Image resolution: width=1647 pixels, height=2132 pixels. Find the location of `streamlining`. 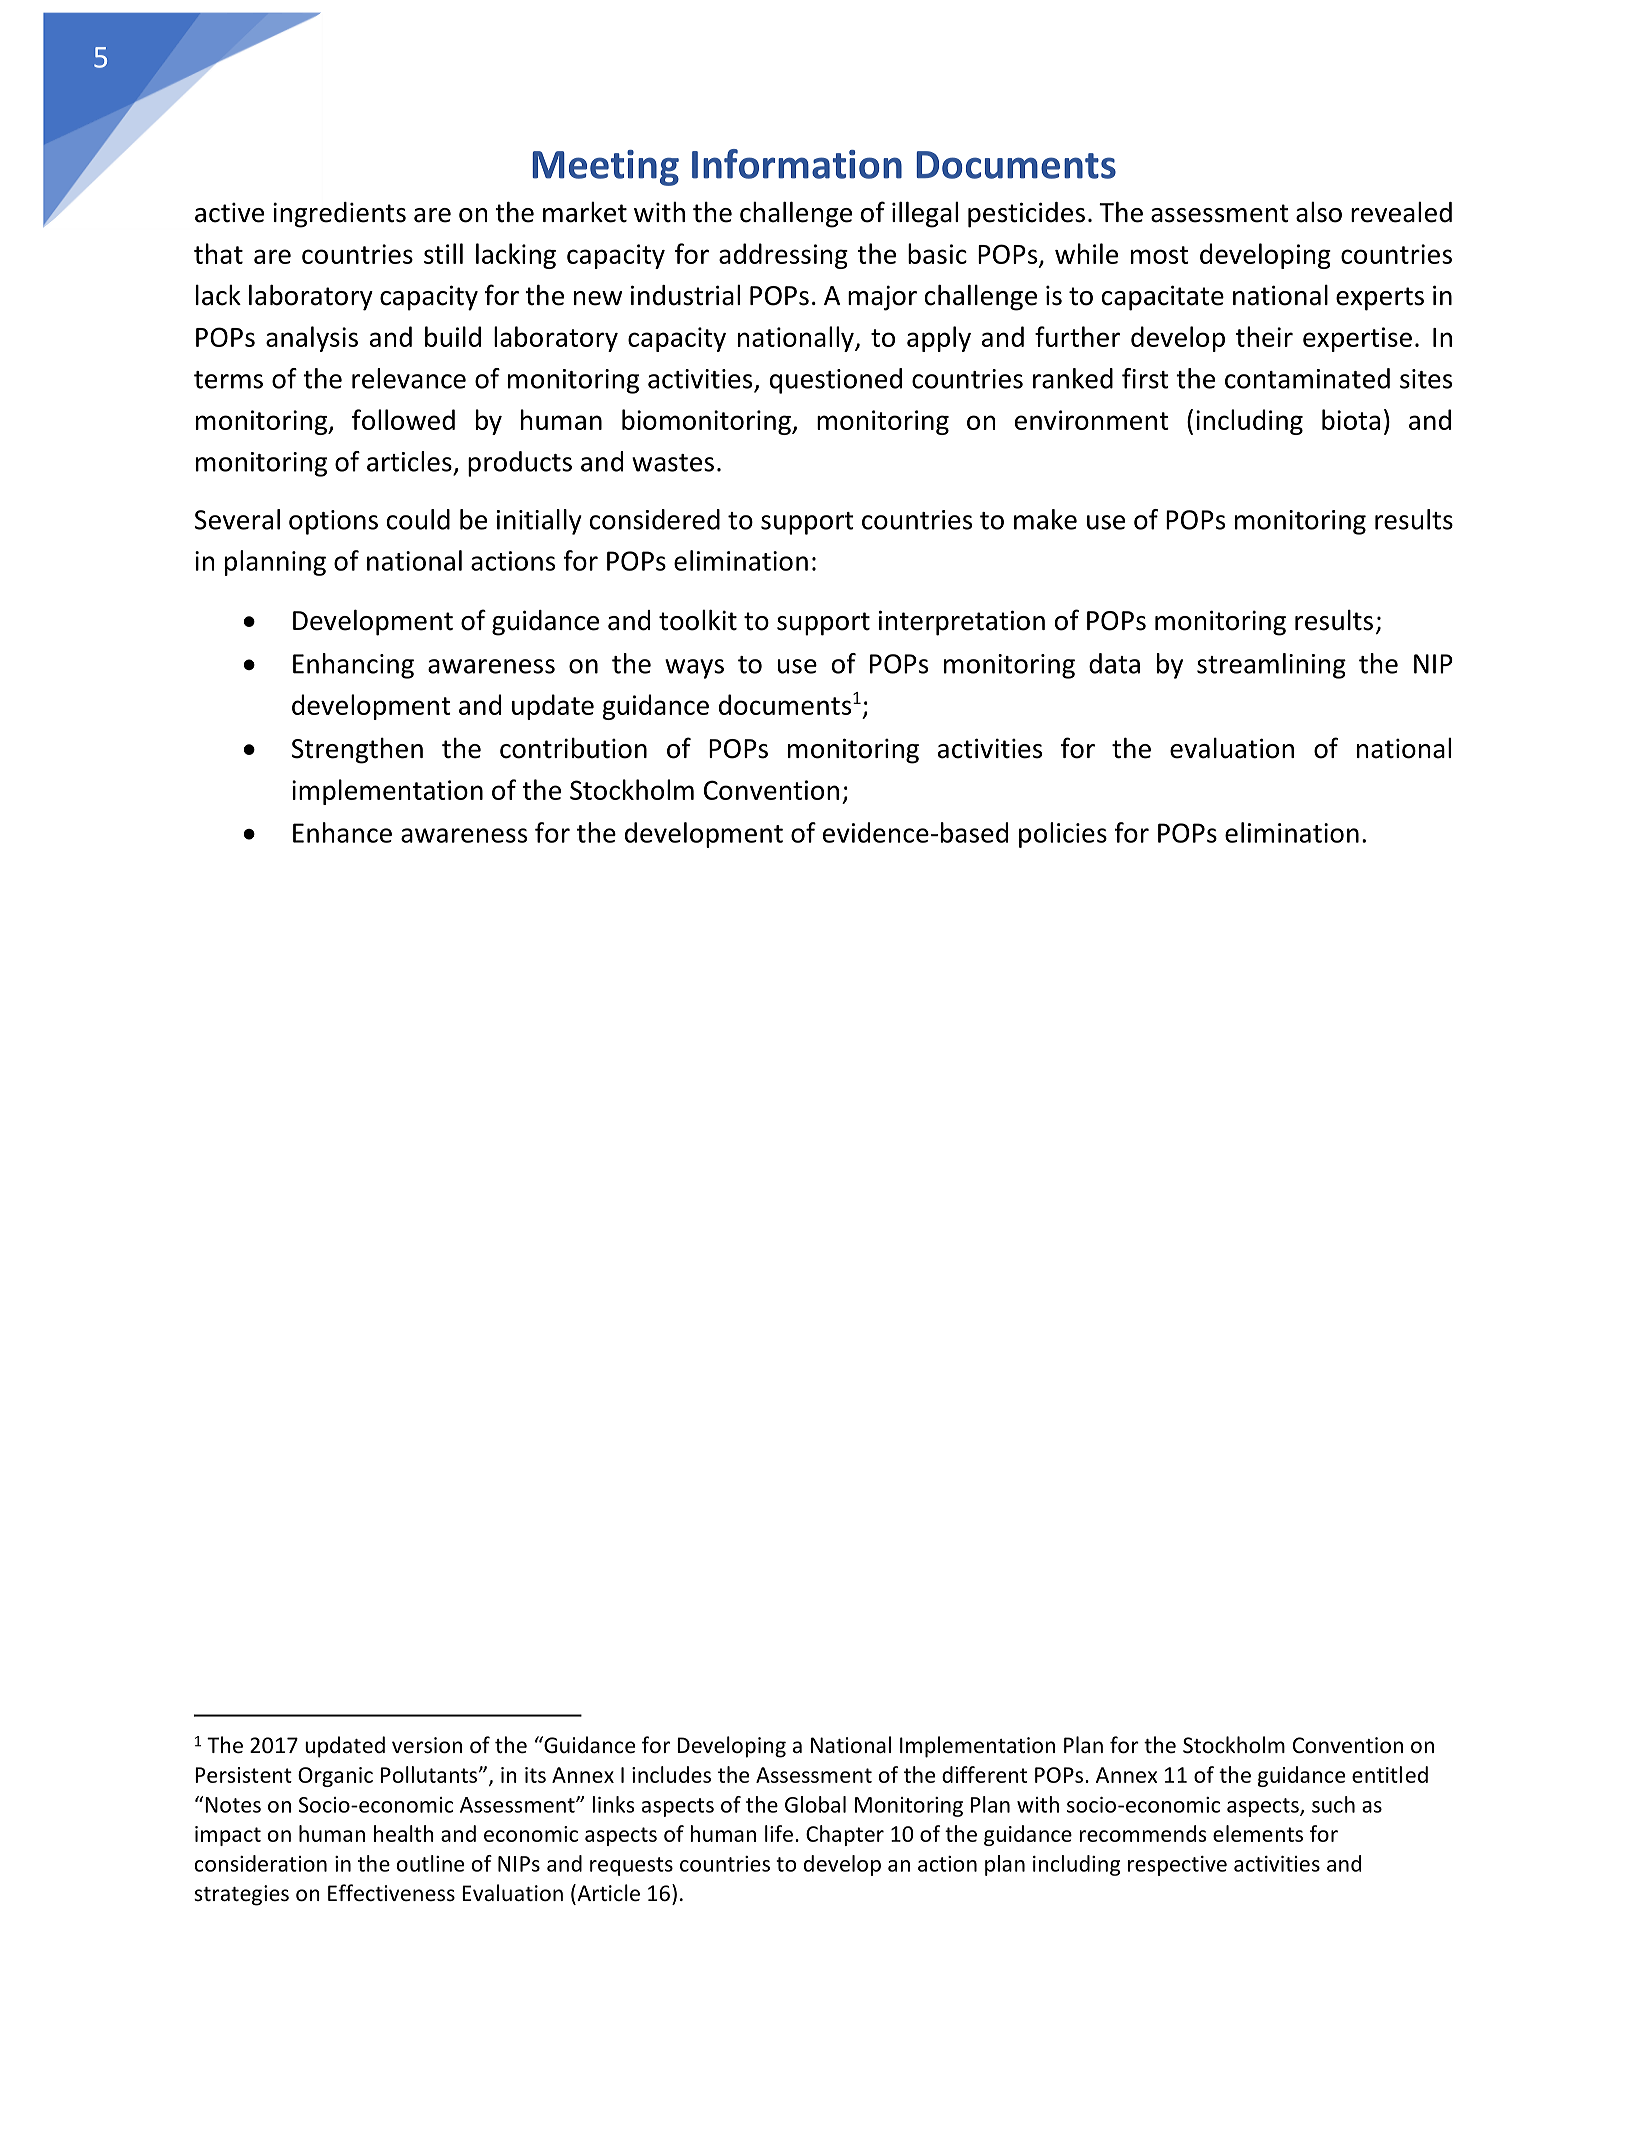

streamlining is located at coordinates (1271, 666).
